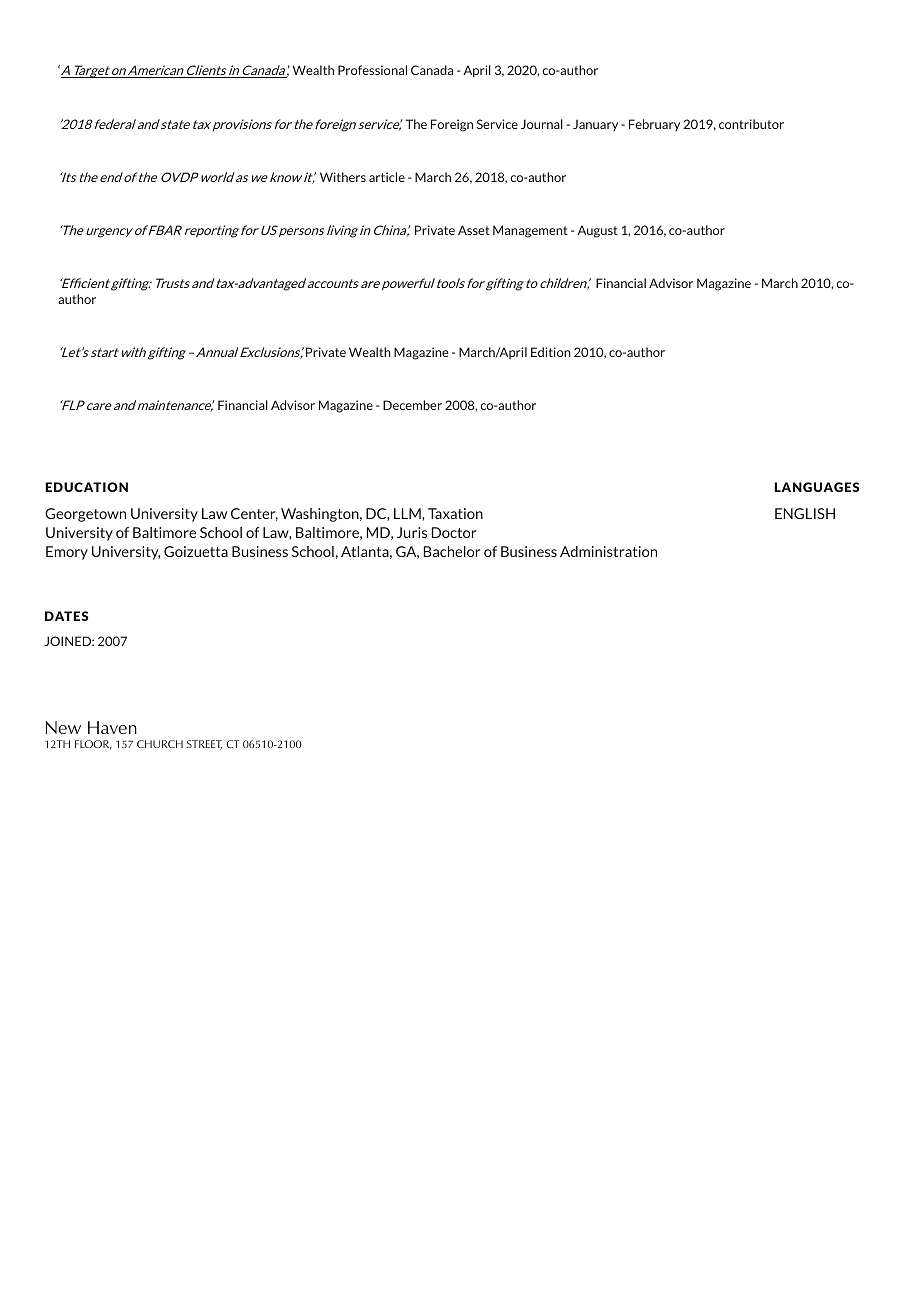 This screenshot has height=1308, width=924. What do you see at coordinates (805, 513) in the screenshot?
I see `ENGLISH` at bounding box center [805, 513].
